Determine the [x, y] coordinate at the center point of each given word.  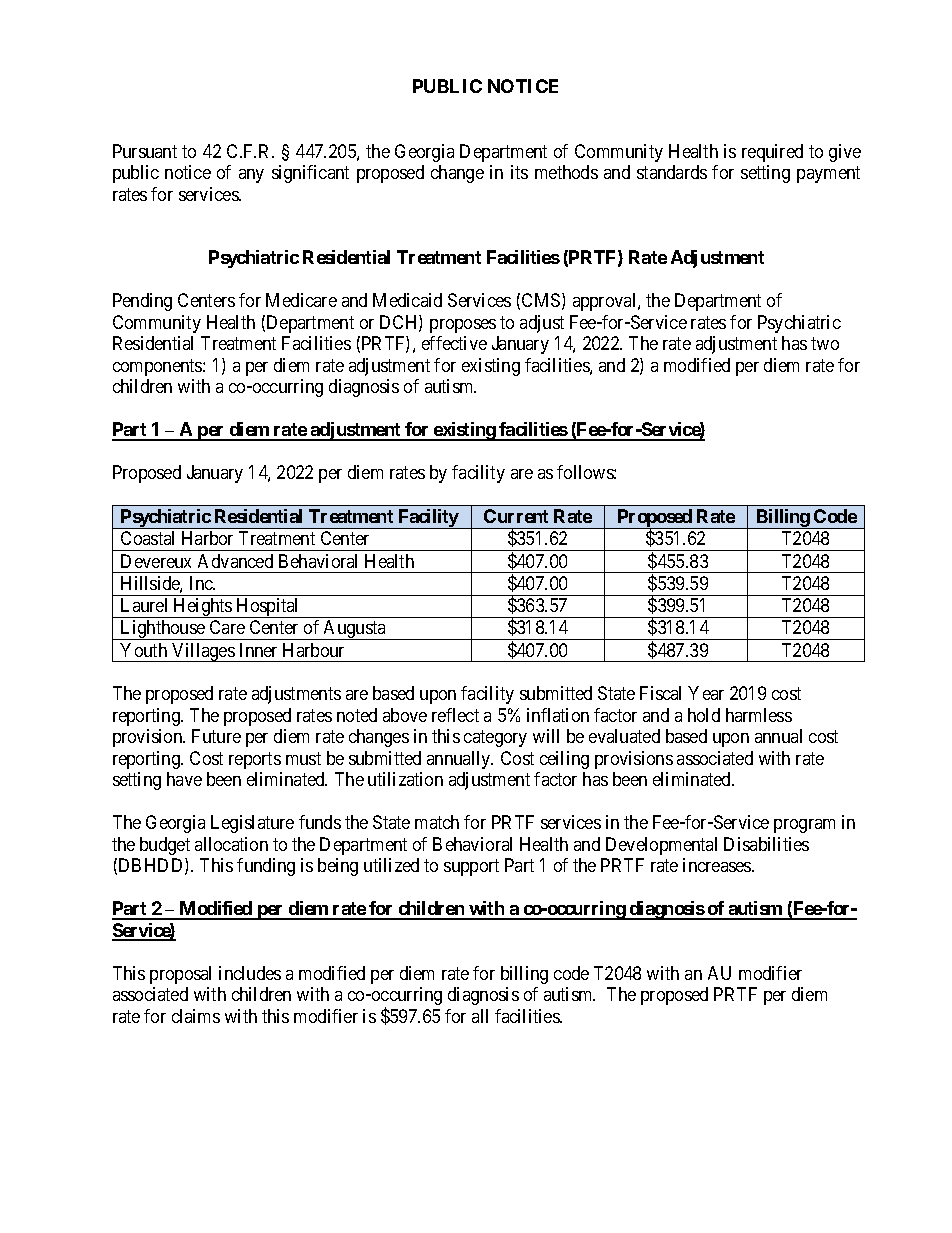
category [495, 739]
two [825, 344]
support [471, 867]
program [804, 826]
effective [454, 343]
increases [718, 865]
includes [250, 973]
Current [516, 516]
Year [706, 693]
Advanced [235, 561]
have [184, 779]
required [772, 153]
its [519, 172]
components [158, 367]
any [251, 176]
